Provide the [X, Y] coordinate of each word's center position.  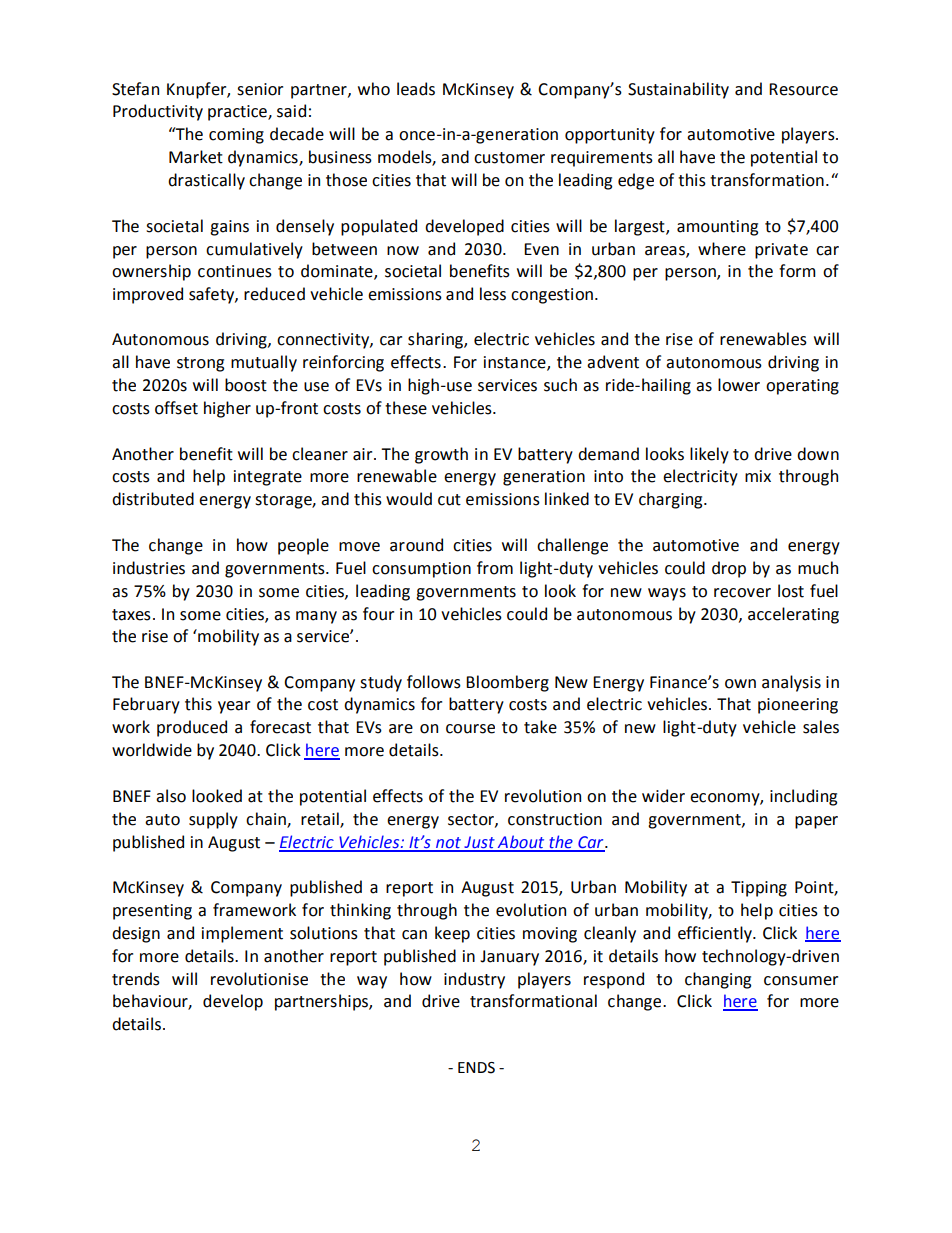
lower [739, 385]
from [495, 568]
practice [238, 113]
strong [200, 364]
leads [416, 89]
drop [729, 569]
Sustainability [678, 90]
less [493, 294]
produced [192, 728]
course [470, 729]
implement [242, 934]
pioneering [798, 706]
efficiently [716, 934]
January [509, 958]
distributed [153, 499]
